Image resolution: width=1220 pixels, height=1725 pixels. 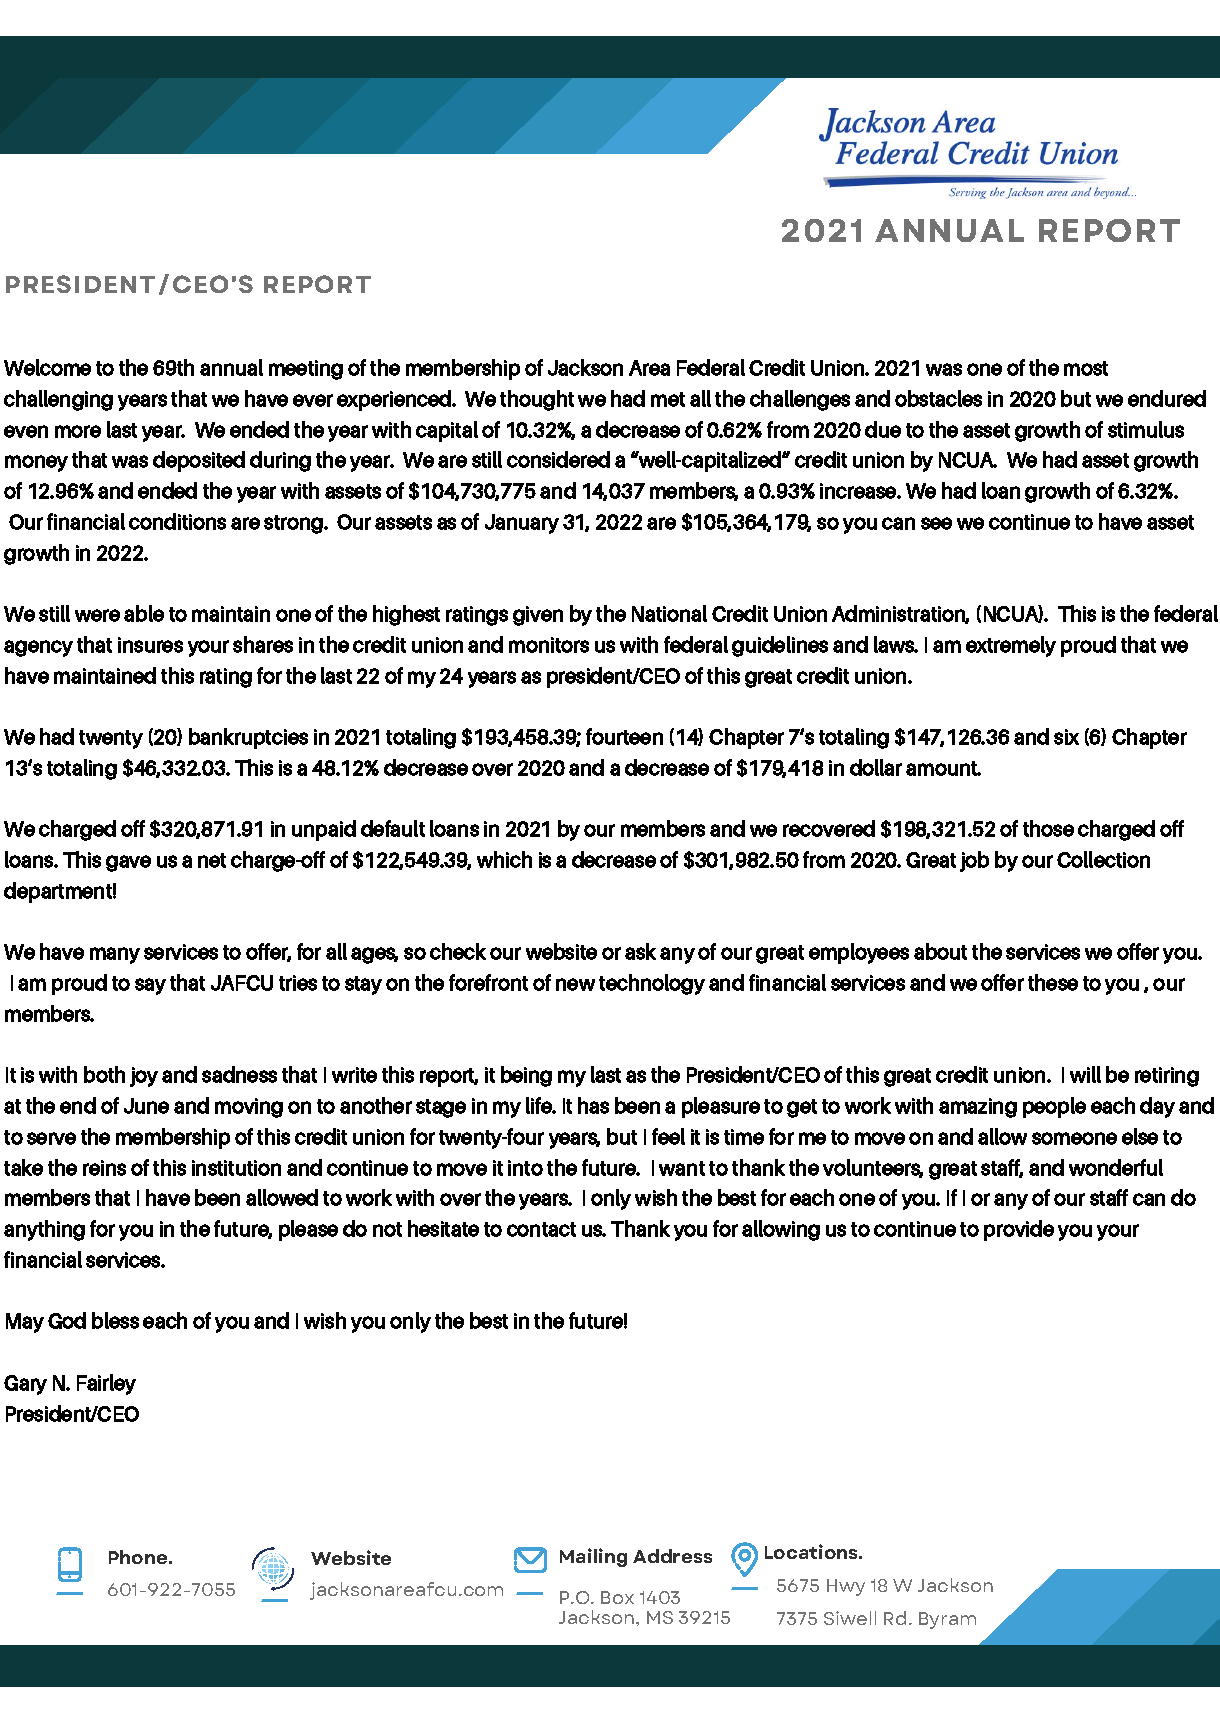 I want to click on thought, so click(x=537, y=400).
